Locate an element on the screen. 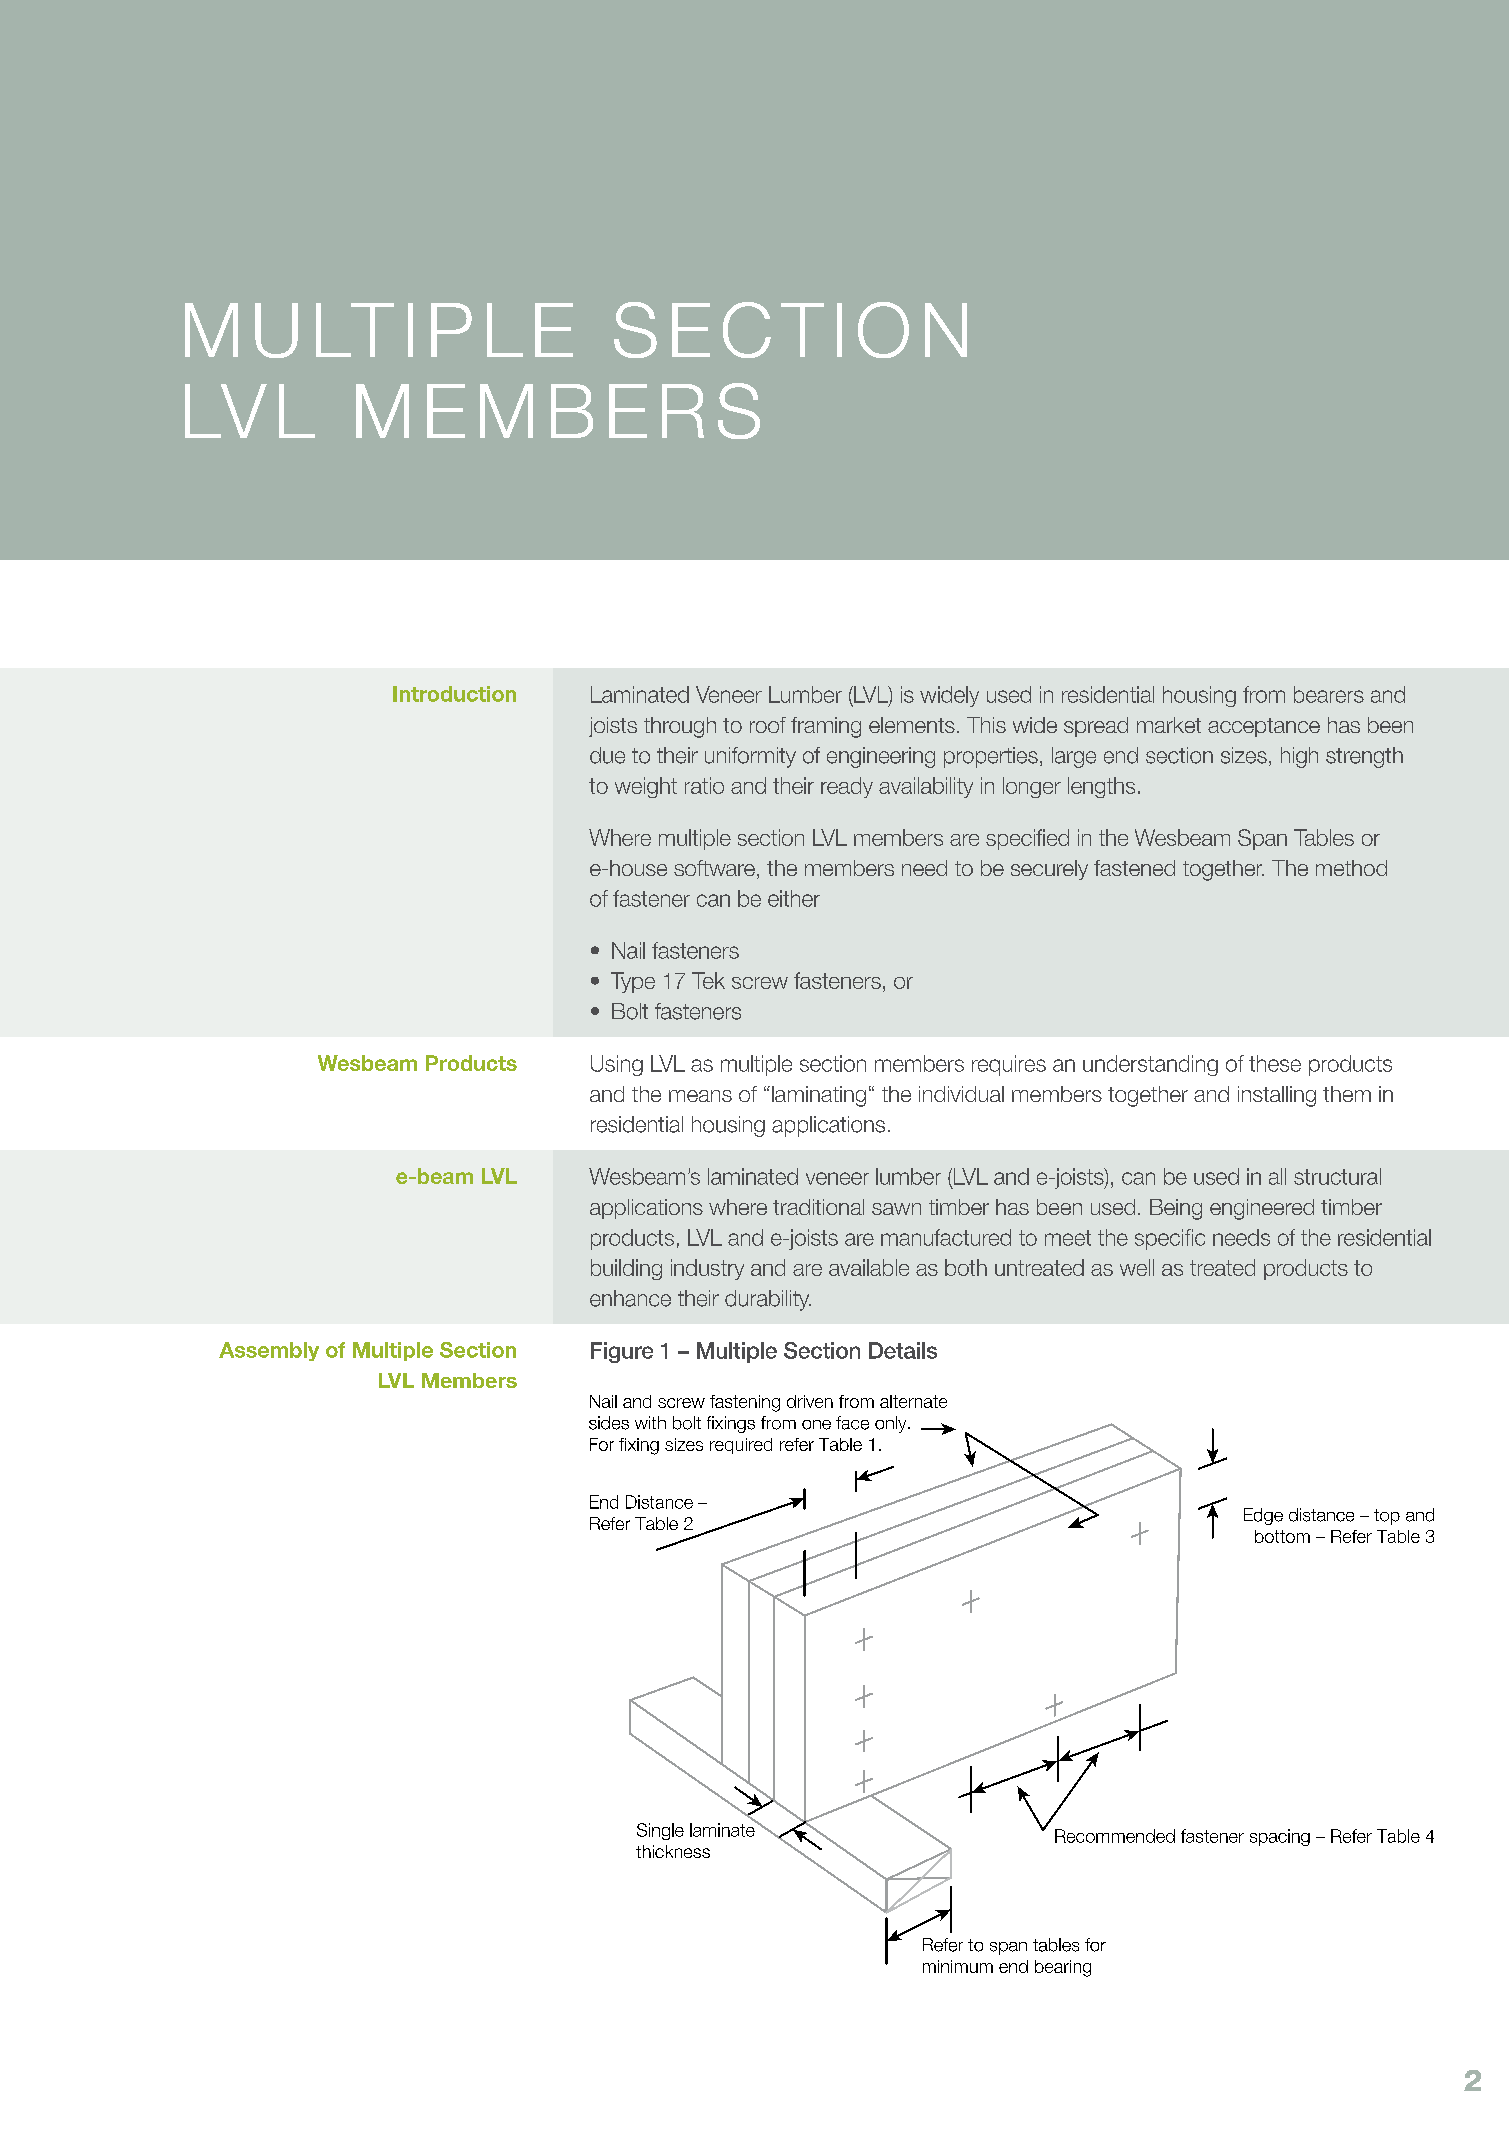 The height and width of the screenshot is (2134, 1509). Introduction is located at coordinates (454, 694).
